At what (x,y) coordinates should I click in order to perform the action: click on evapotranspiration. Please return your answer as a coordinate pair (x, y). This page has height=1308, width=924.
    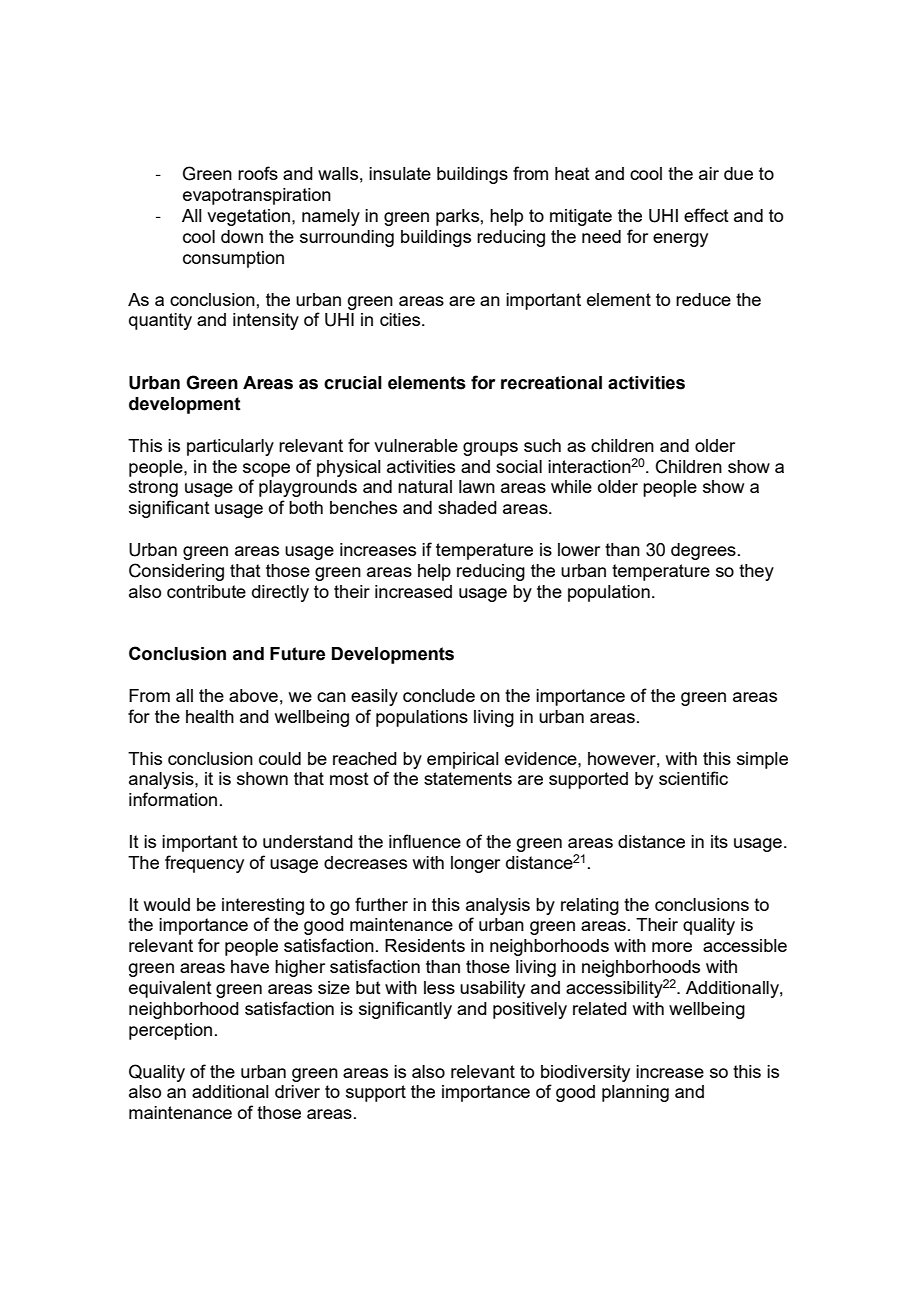
    Looking at the image, I should click on (257, 196).
